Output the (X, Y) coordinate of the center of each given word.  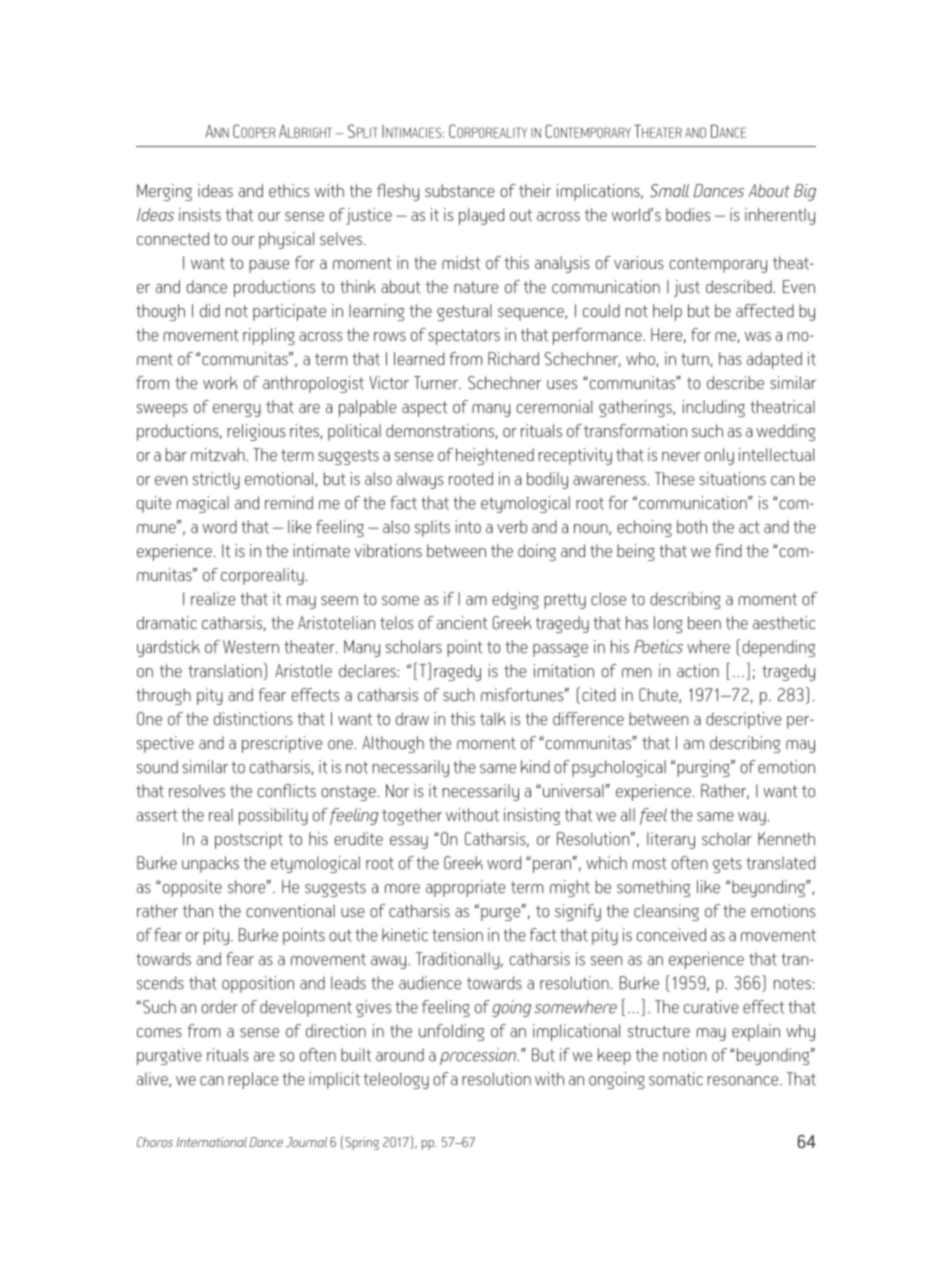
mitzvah (219, 455)
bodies (688, 214)
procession (479, 1056)
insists (200, 215)
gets (727, 865)
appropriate (465, 888)
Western (251, 647)
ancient (462, 623)
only (719, 456)
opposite (191, 888)
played (481, 216)
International (211, 1142)
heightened (495, 456)
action (698, 671)
